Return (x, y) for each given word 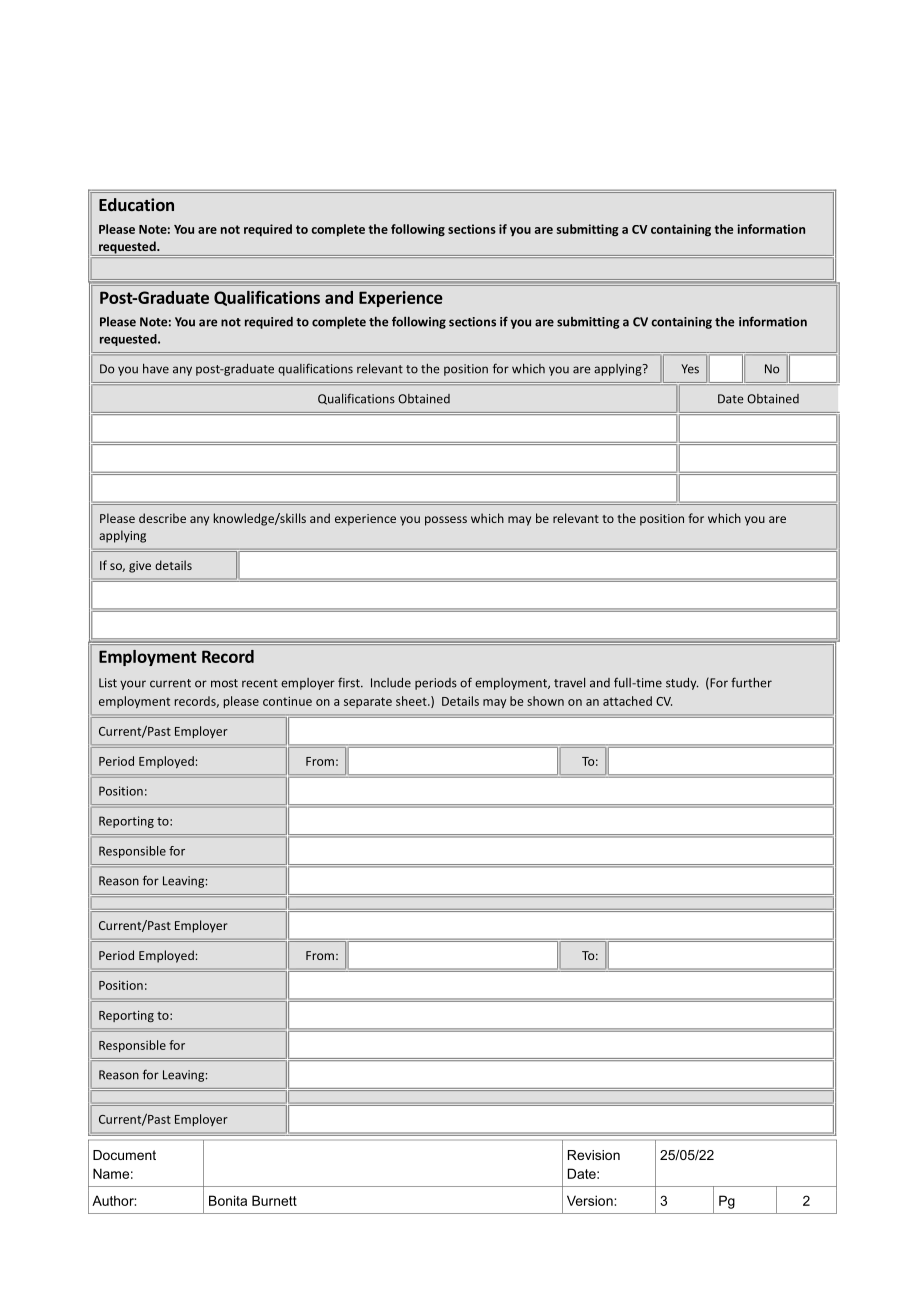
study (682, 684)
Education (136, 204)
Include (391, 683)
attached (627, 701)
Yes (690, 369)
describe (162, 518)
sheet (412, 701)
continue (287, 701)
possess (446, 521)
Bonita (228, 1200)
